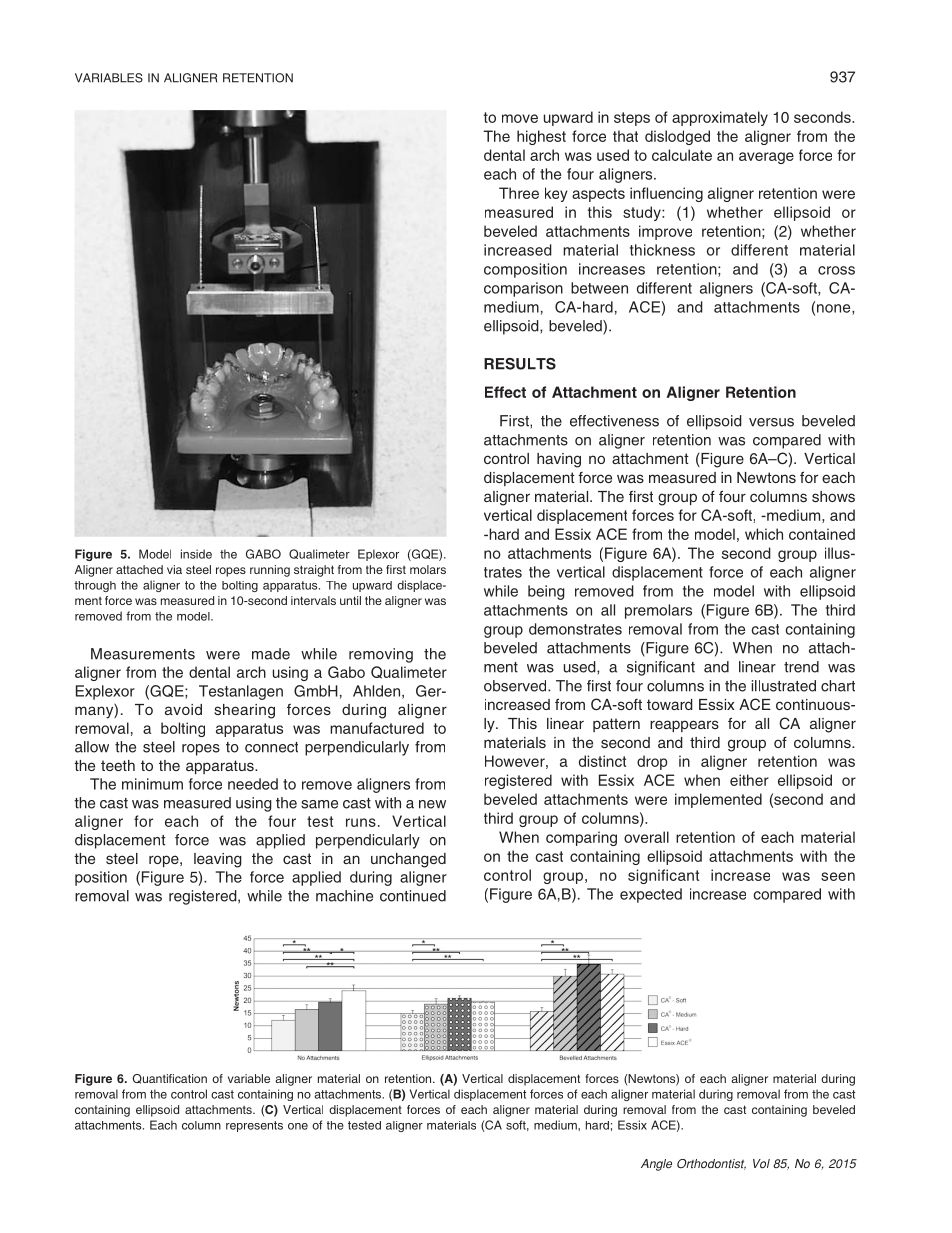  What do you see at coordinates (520, 364) in the screenshot?
I see `RESULTS` at bounding box center [520, 364].
